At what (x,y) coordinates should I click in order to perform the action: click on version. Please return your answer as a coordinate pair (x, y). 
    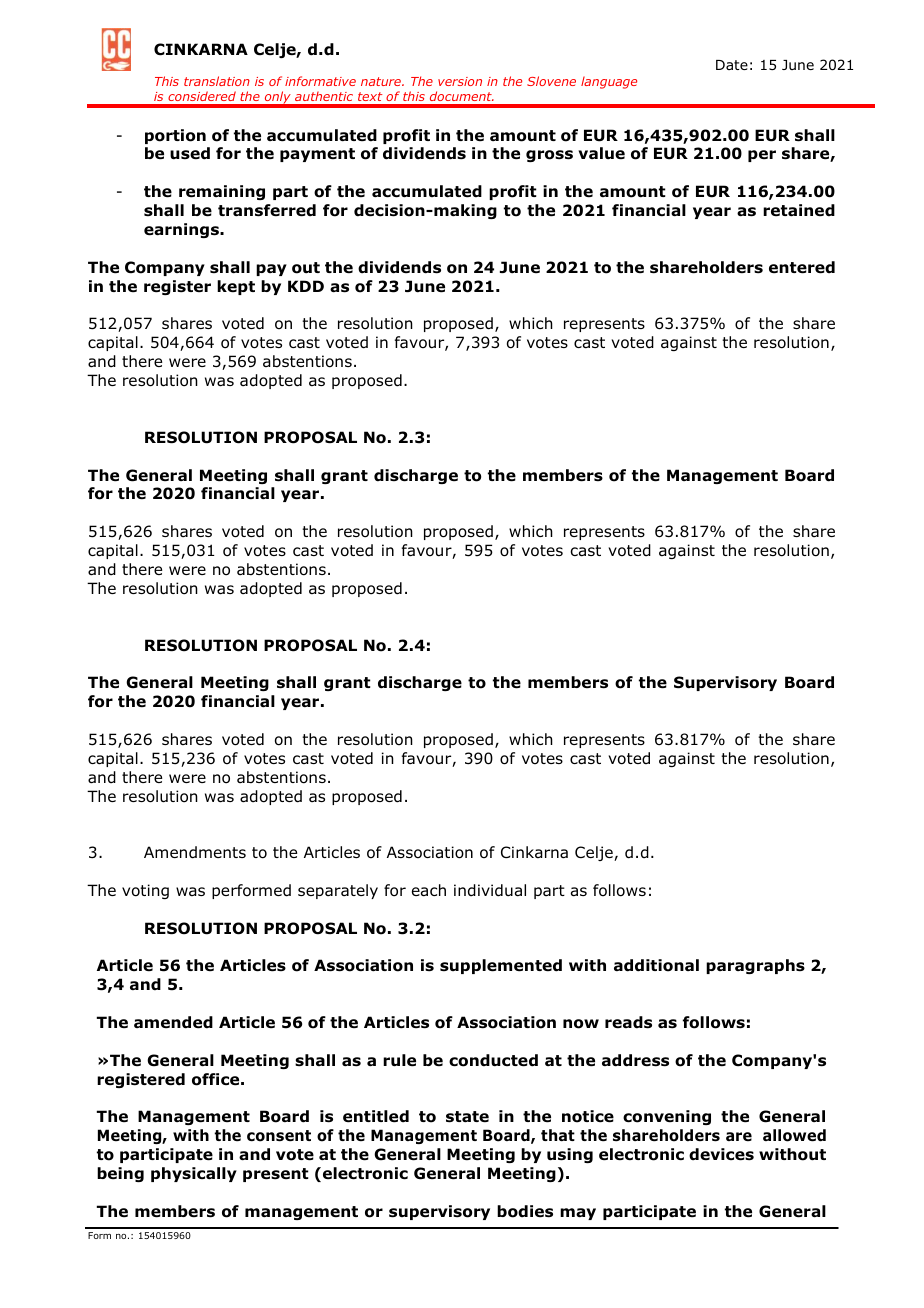
    Looking at the image, I should click on (460, 81).
